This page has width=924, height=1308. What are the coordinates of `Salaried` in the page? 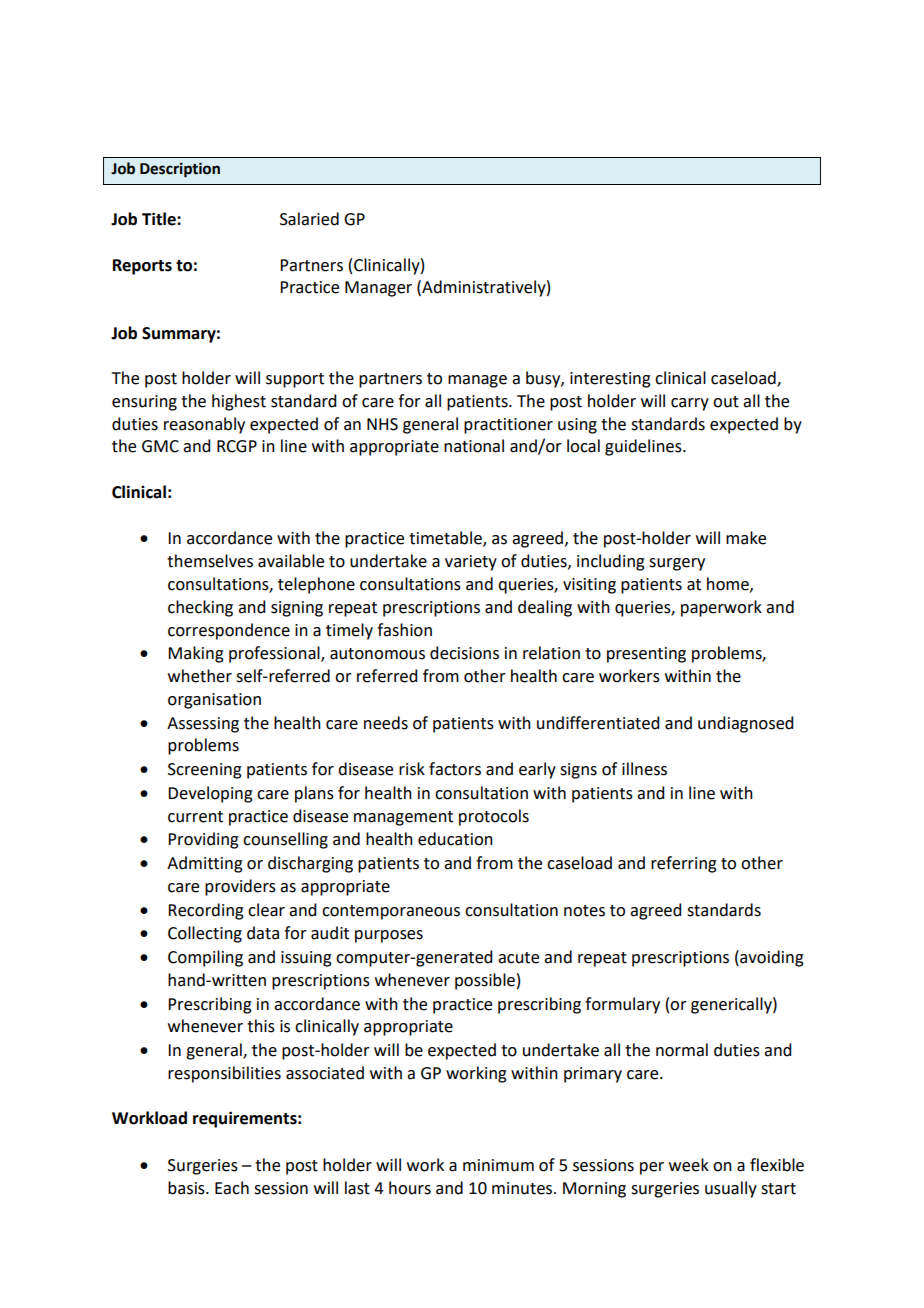 It's located at (309, 219).
